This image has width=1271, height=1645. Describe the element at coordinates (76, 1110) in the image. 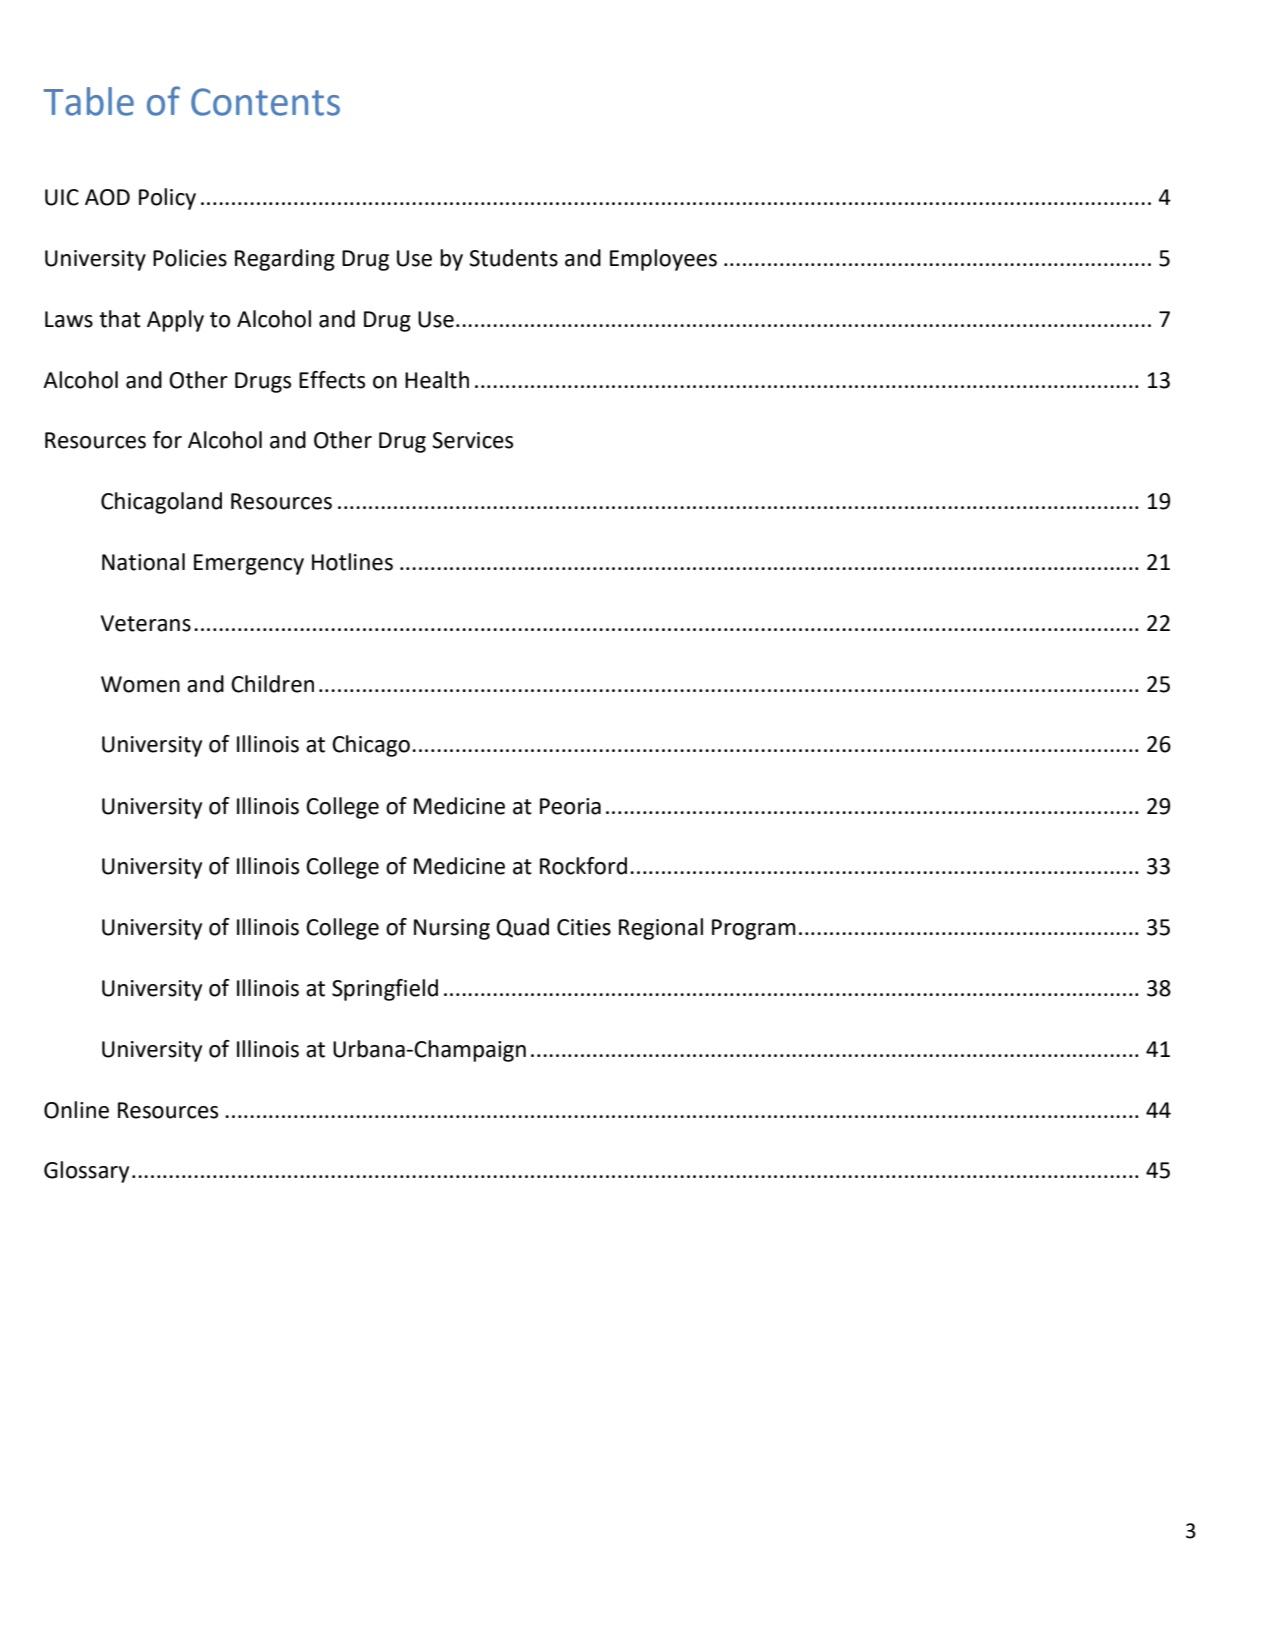

I see `Online` at that location.
